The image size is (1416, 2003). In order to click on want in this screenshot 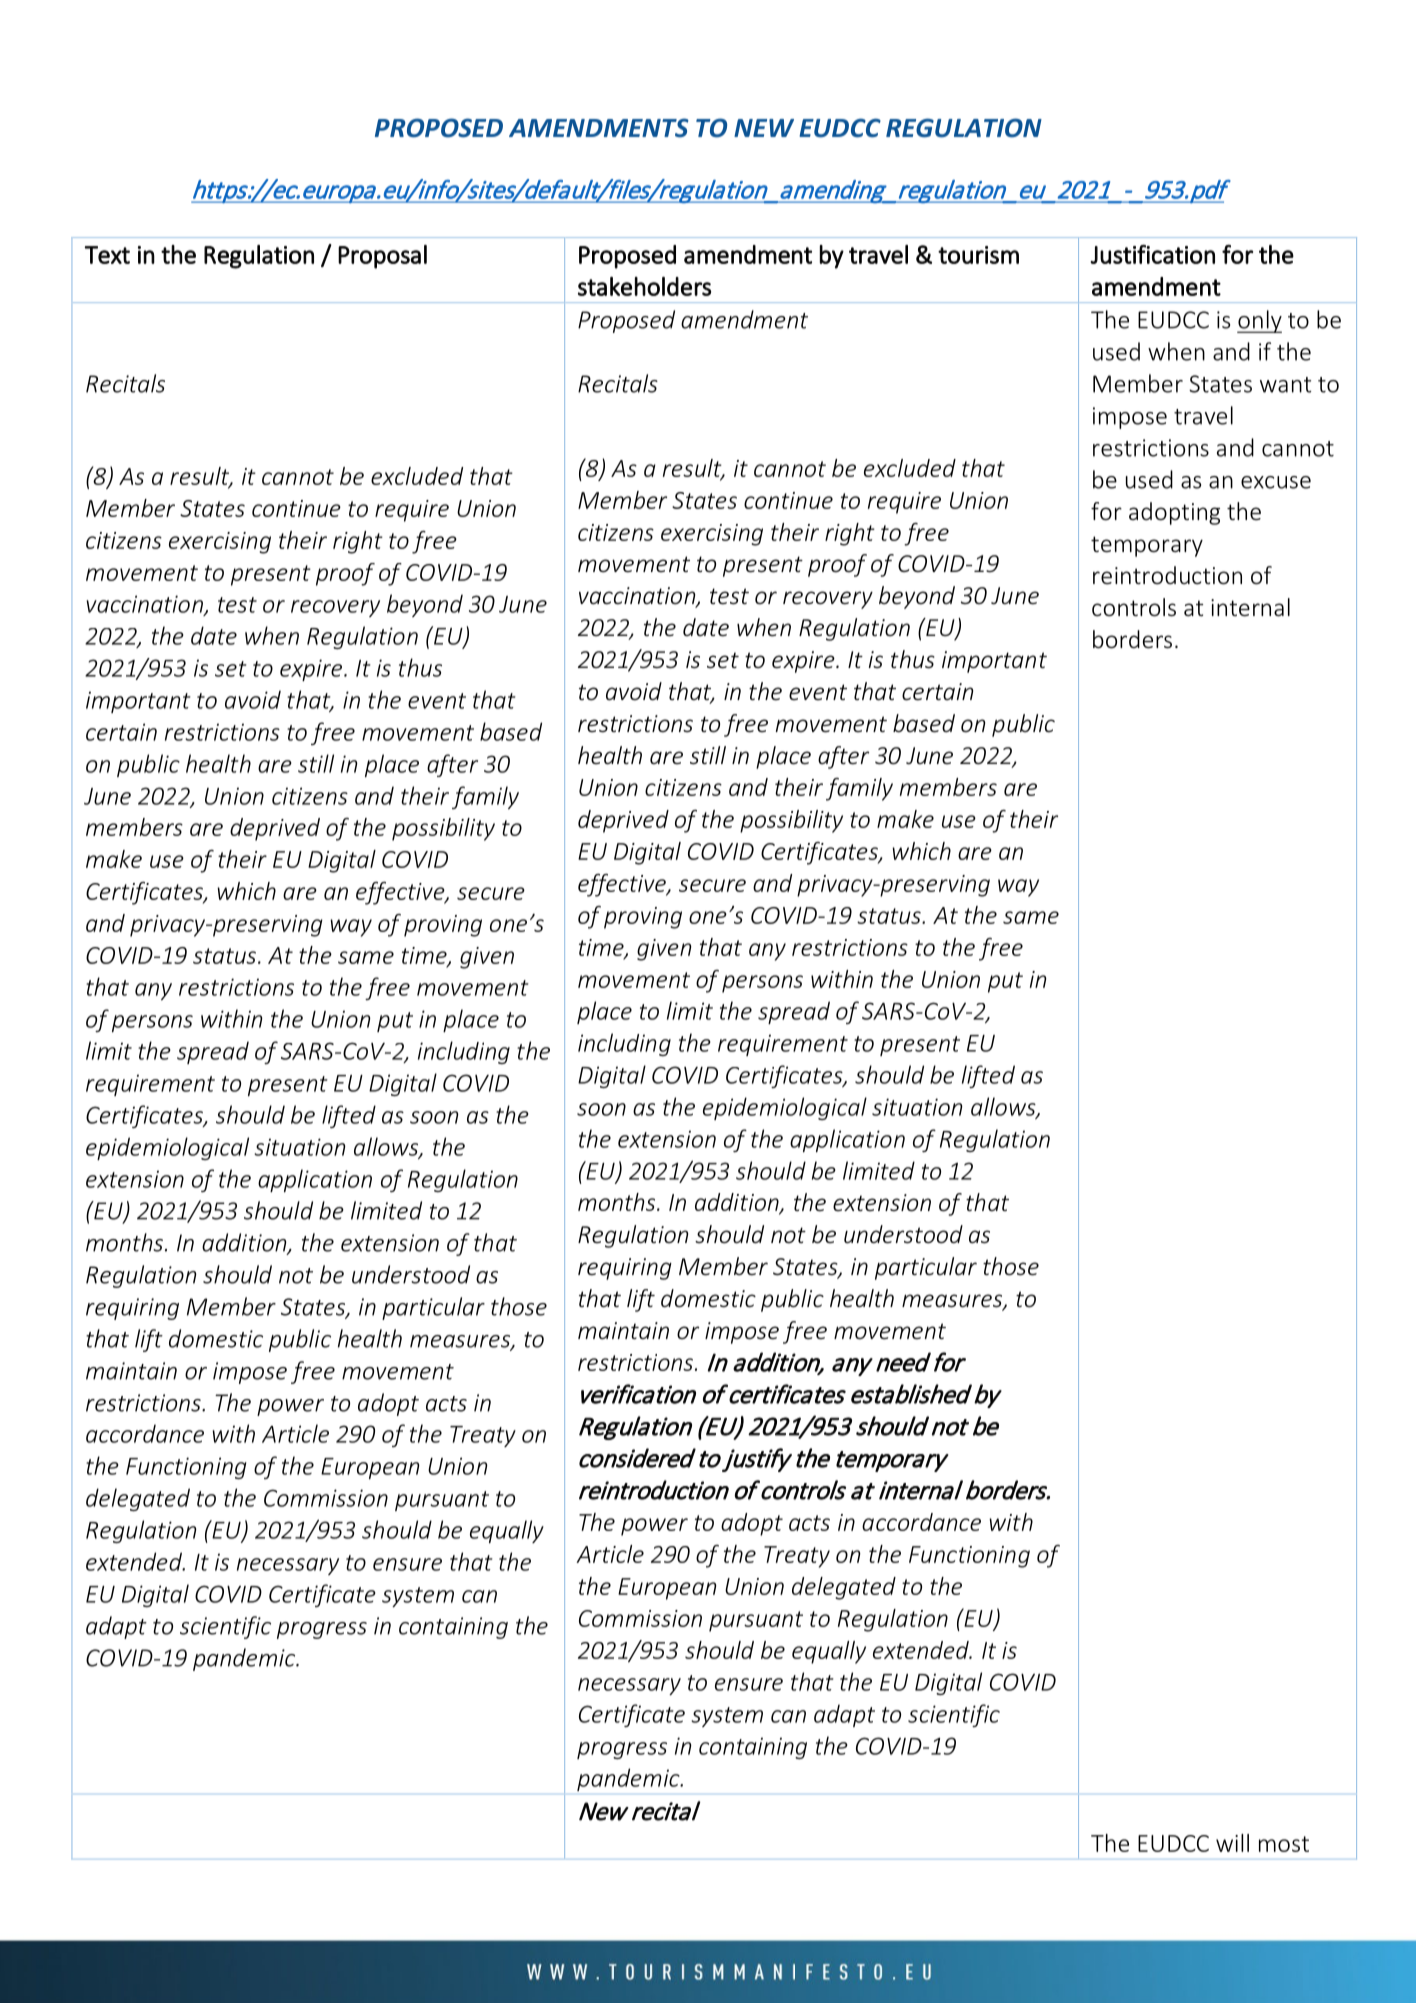, I will do `click(1285, 385)`.
